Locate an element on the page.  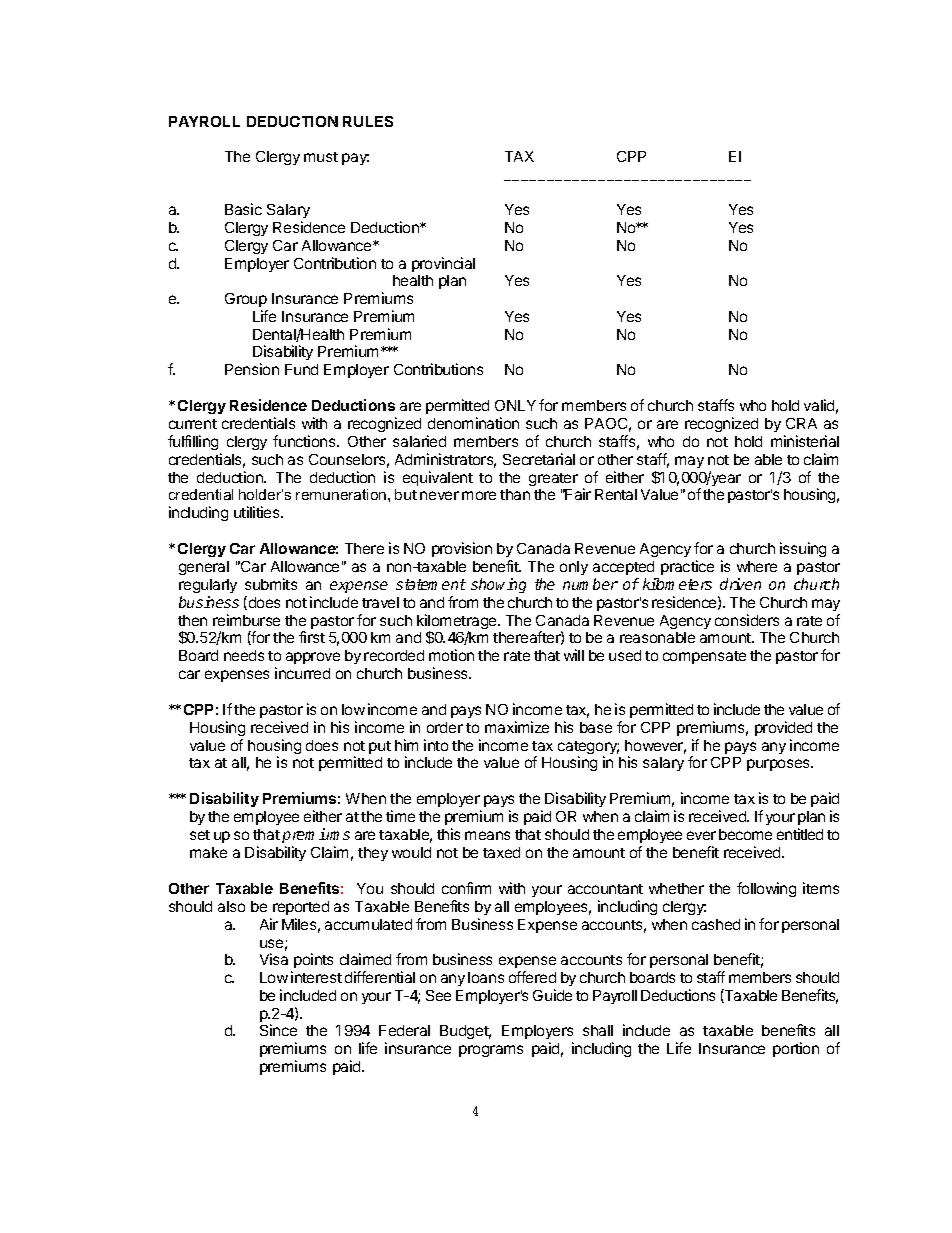
maximize is located at coordinates (517, 727).
